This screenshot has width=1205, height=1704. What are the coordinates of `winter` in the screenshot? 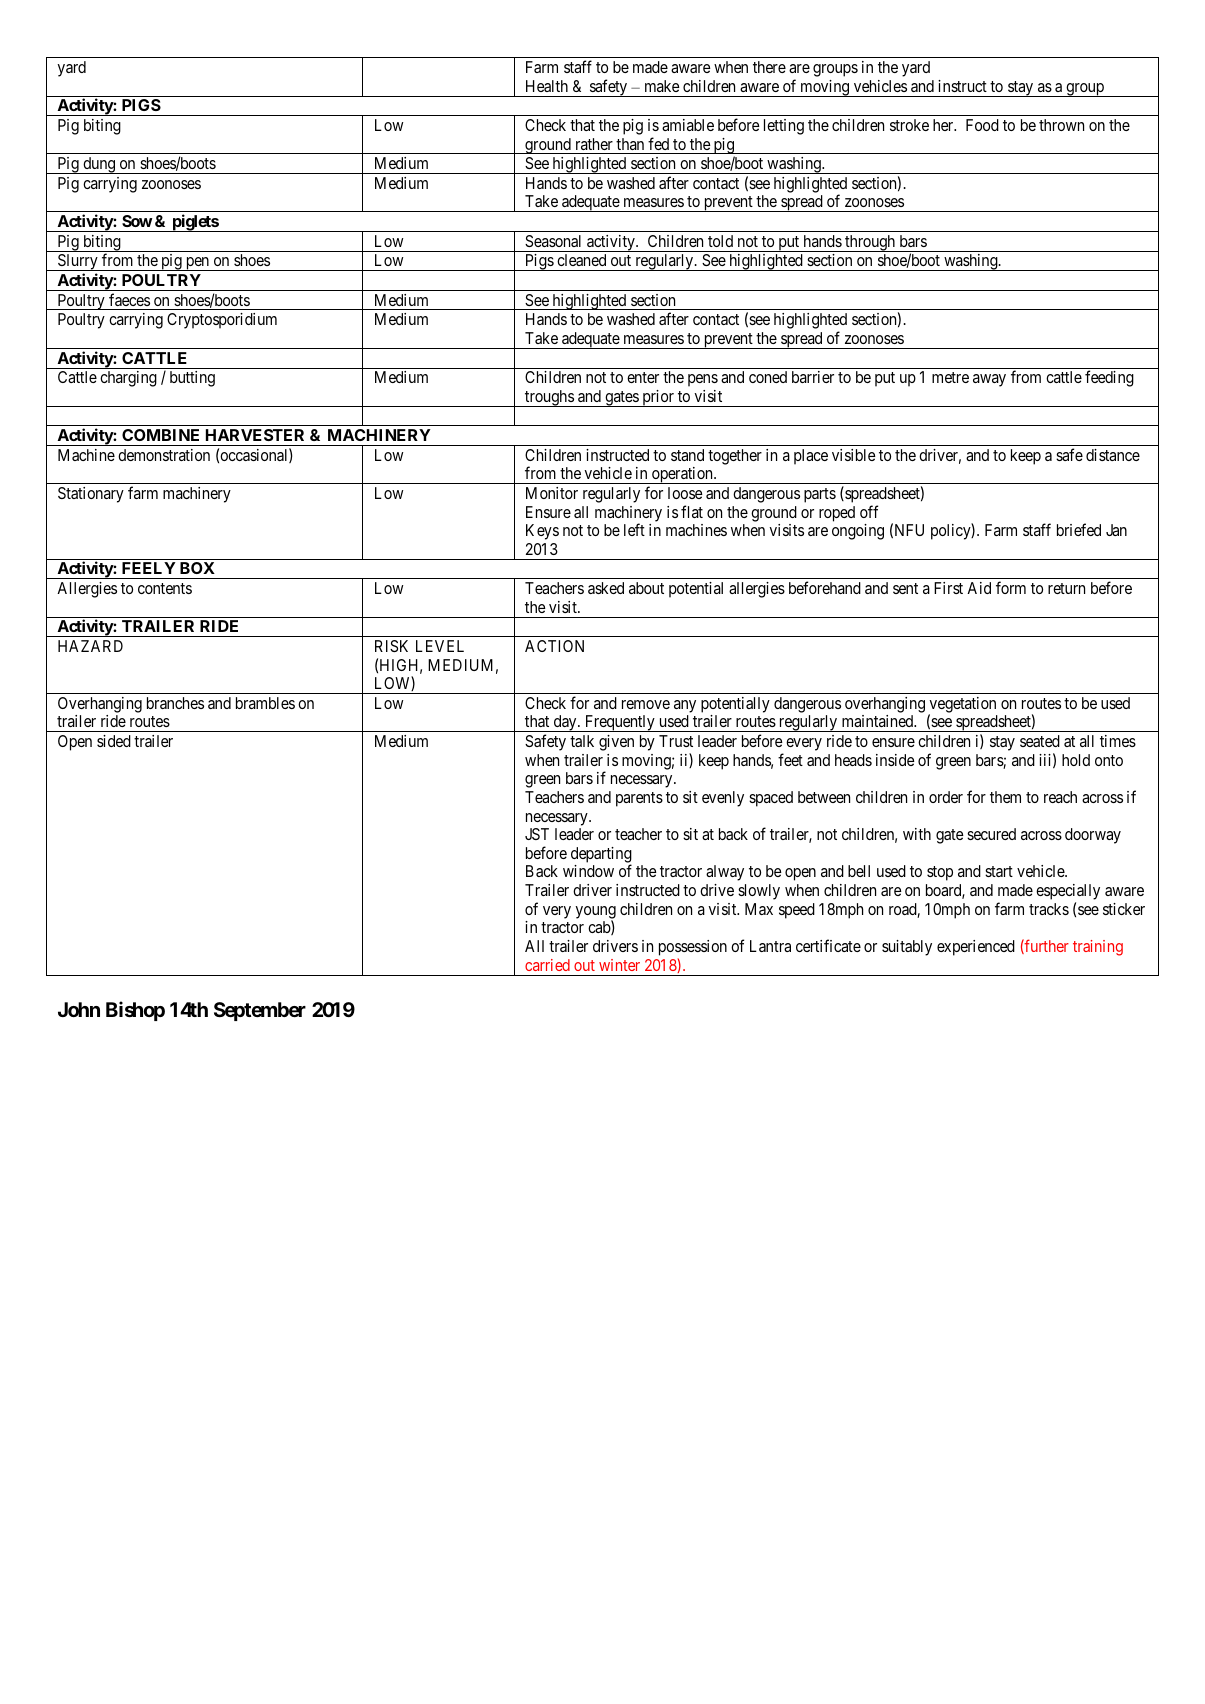 It's located at (619, 965).
